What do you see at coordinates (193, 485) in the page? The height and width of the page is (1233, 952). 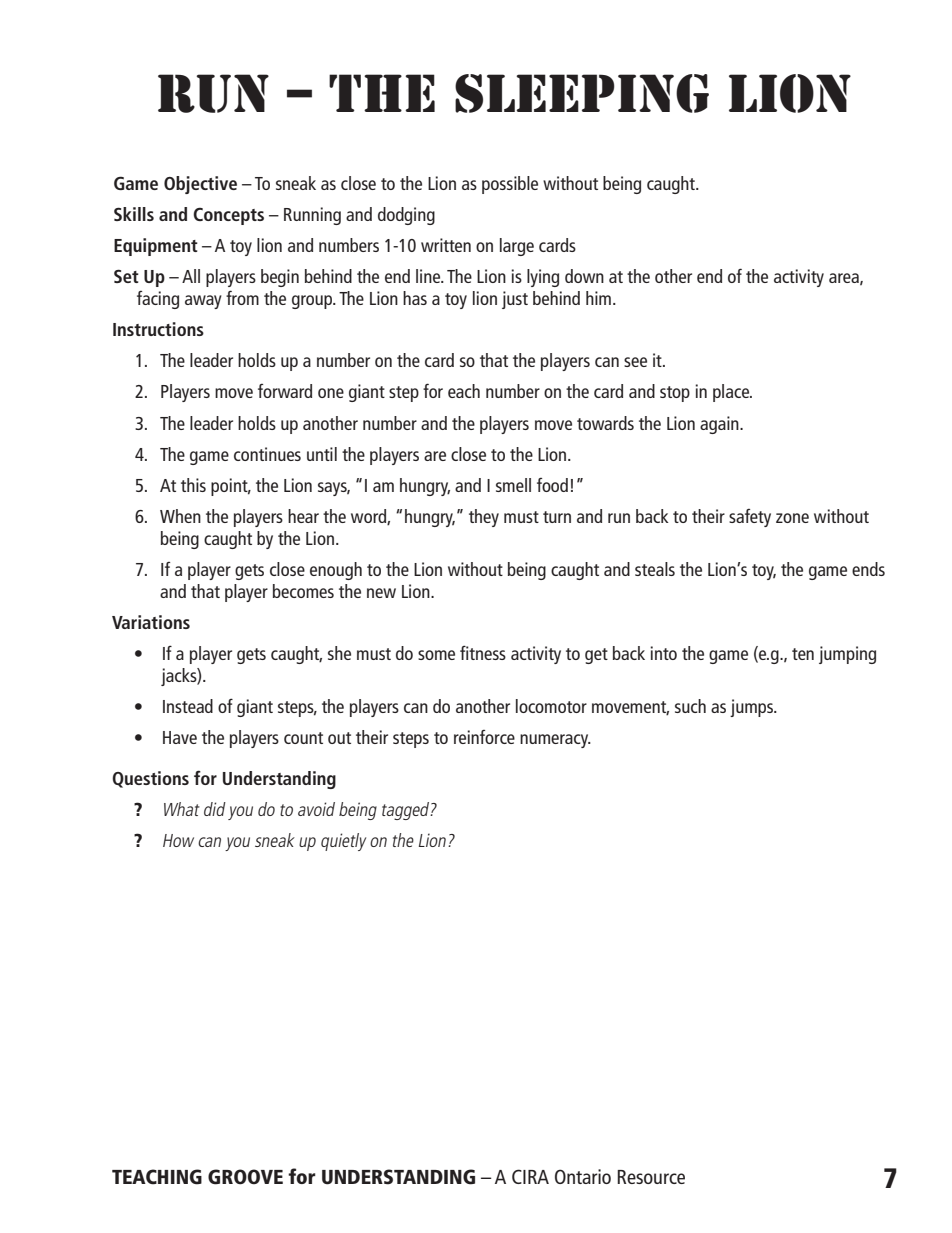 I see `this` at bounding box center [193, 485].
